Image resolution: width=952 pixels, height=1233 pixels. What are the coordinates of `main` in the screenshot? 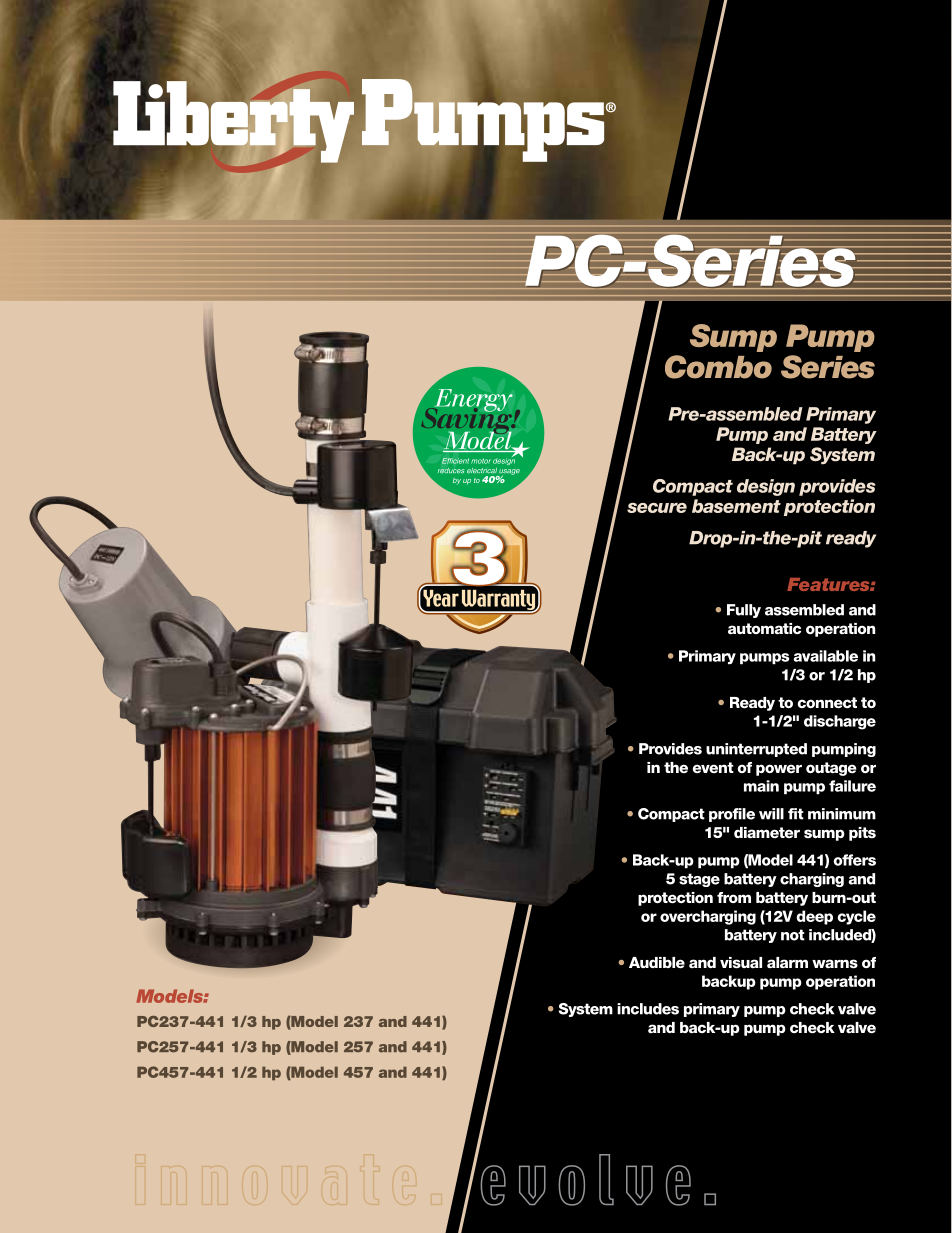 It's located at (761, 786).
